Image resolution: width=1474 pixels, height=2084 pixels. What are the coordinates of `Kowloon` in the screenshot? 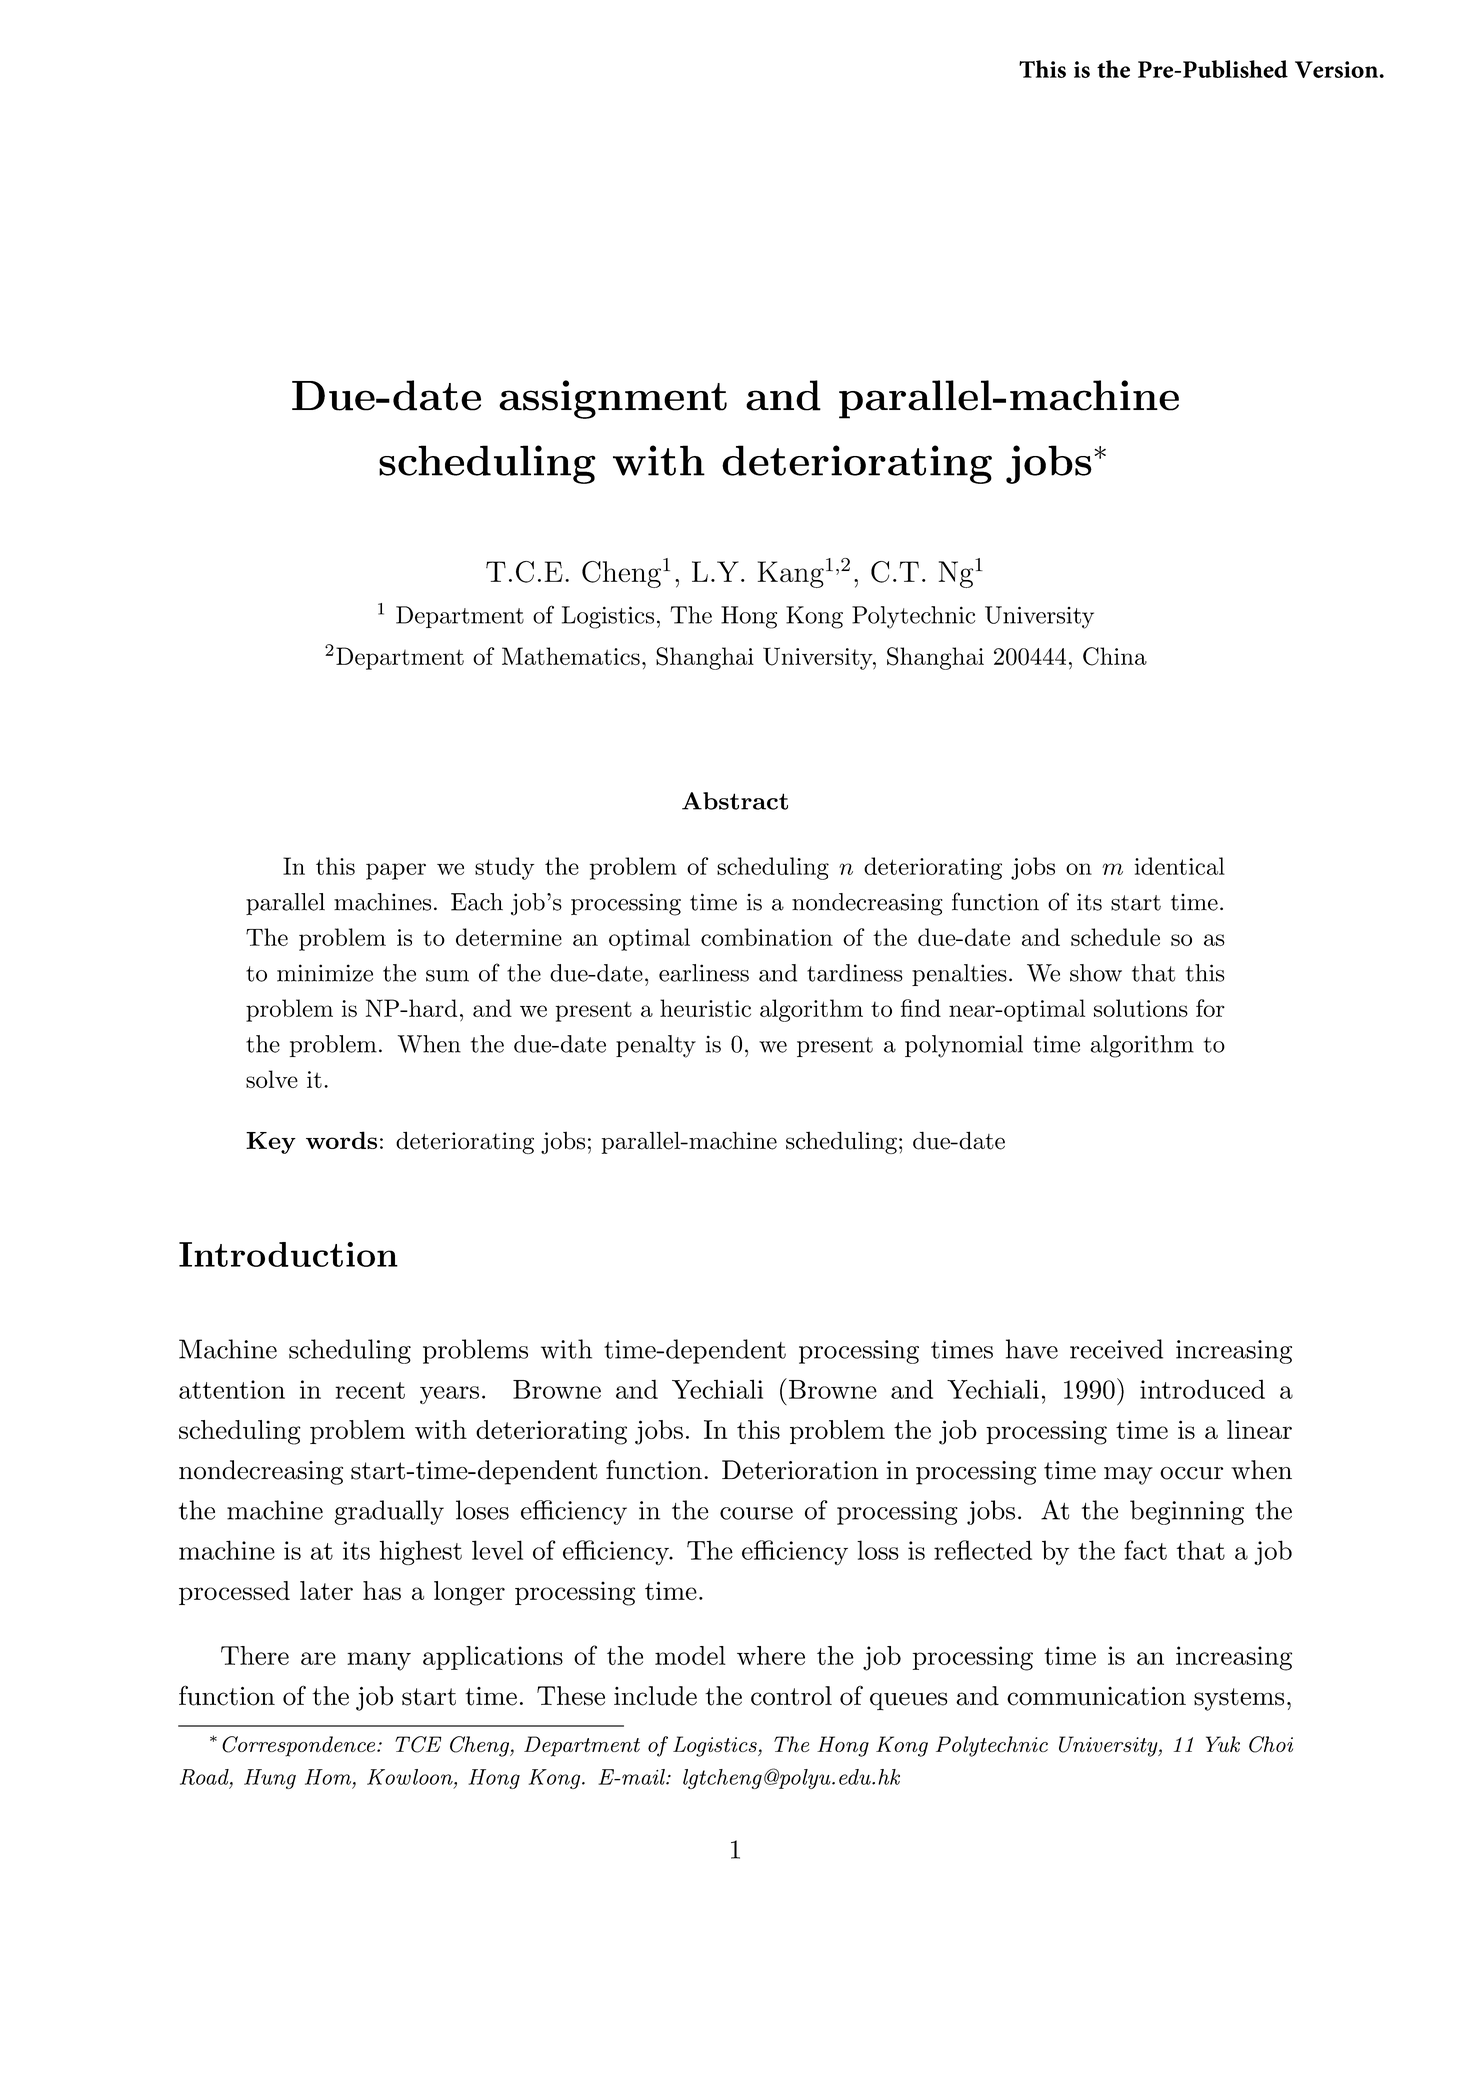 It's located at (411, 1777).
